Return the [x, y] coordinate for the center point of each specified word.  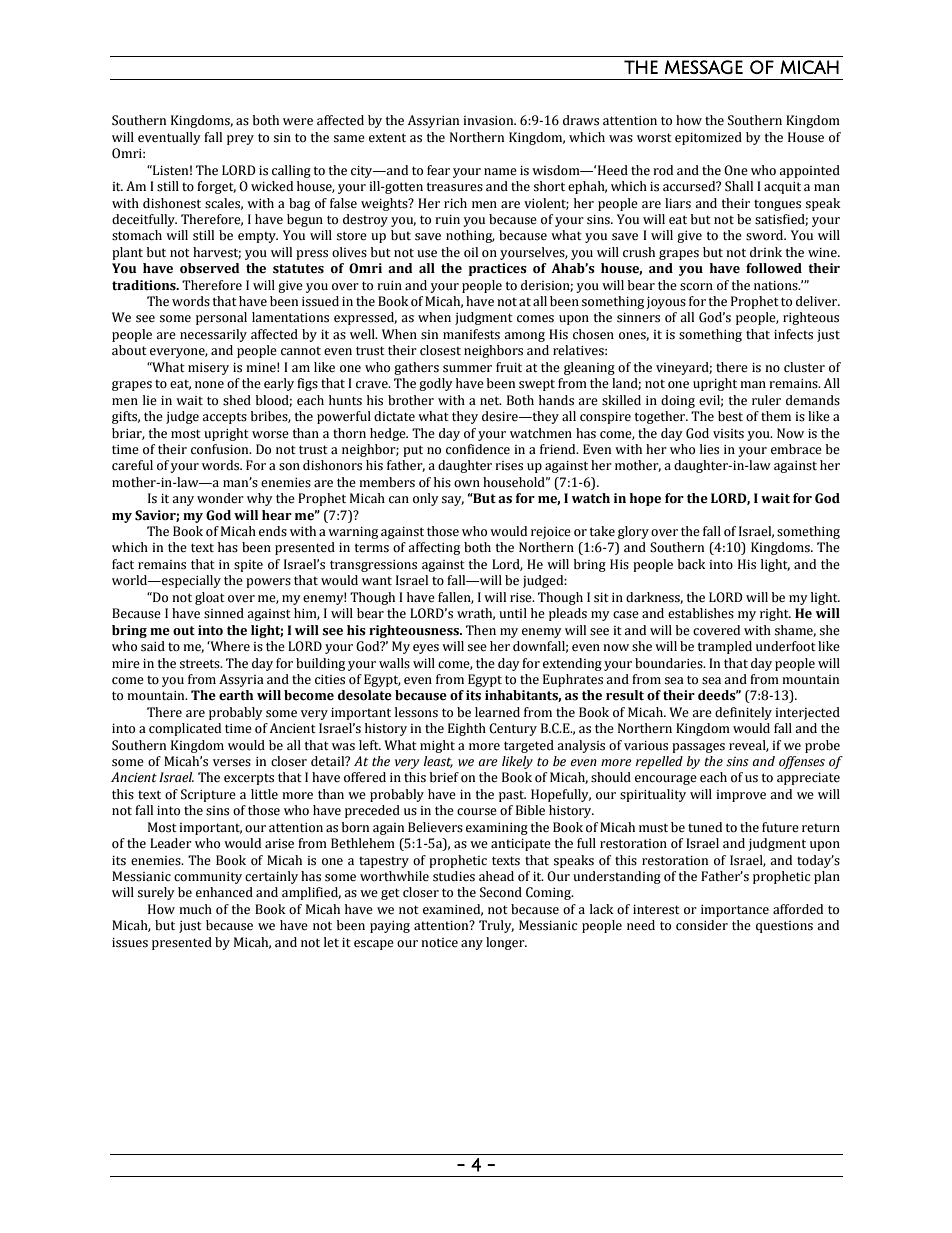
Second [501, 892]
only [426, 499]
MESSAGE [704, 67]
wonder [220, 498]
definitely [743, 713]
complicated [185, 729]
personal [221, 318]
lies [709, 449]
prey [240, 140]
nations [777, 286]
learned [497, 712]
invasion [489, 121]
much [195, 909]
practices [498, 269]
